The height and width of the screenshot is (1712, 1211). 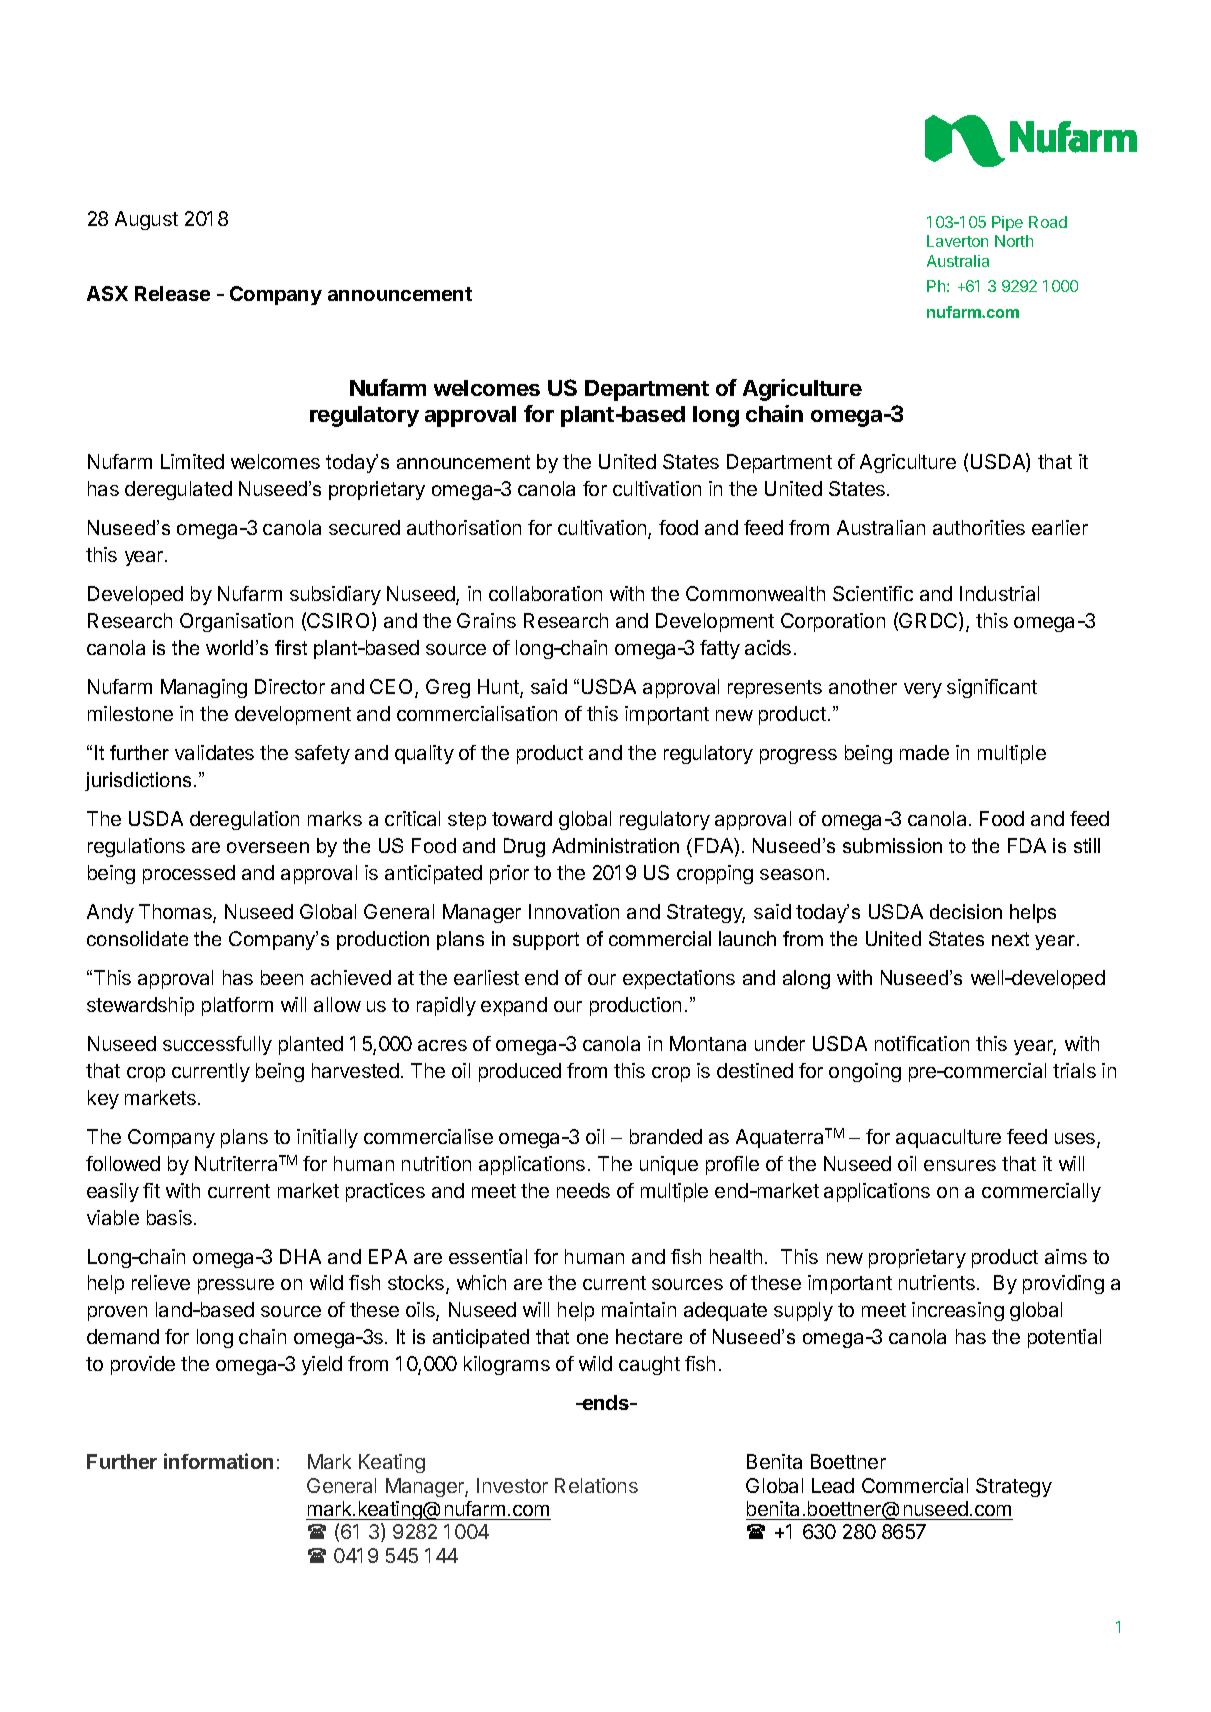 What do you see at coordinates (833, 1485) in the screenshot?
I see `Lead` at bounding box center [833, 1485].
